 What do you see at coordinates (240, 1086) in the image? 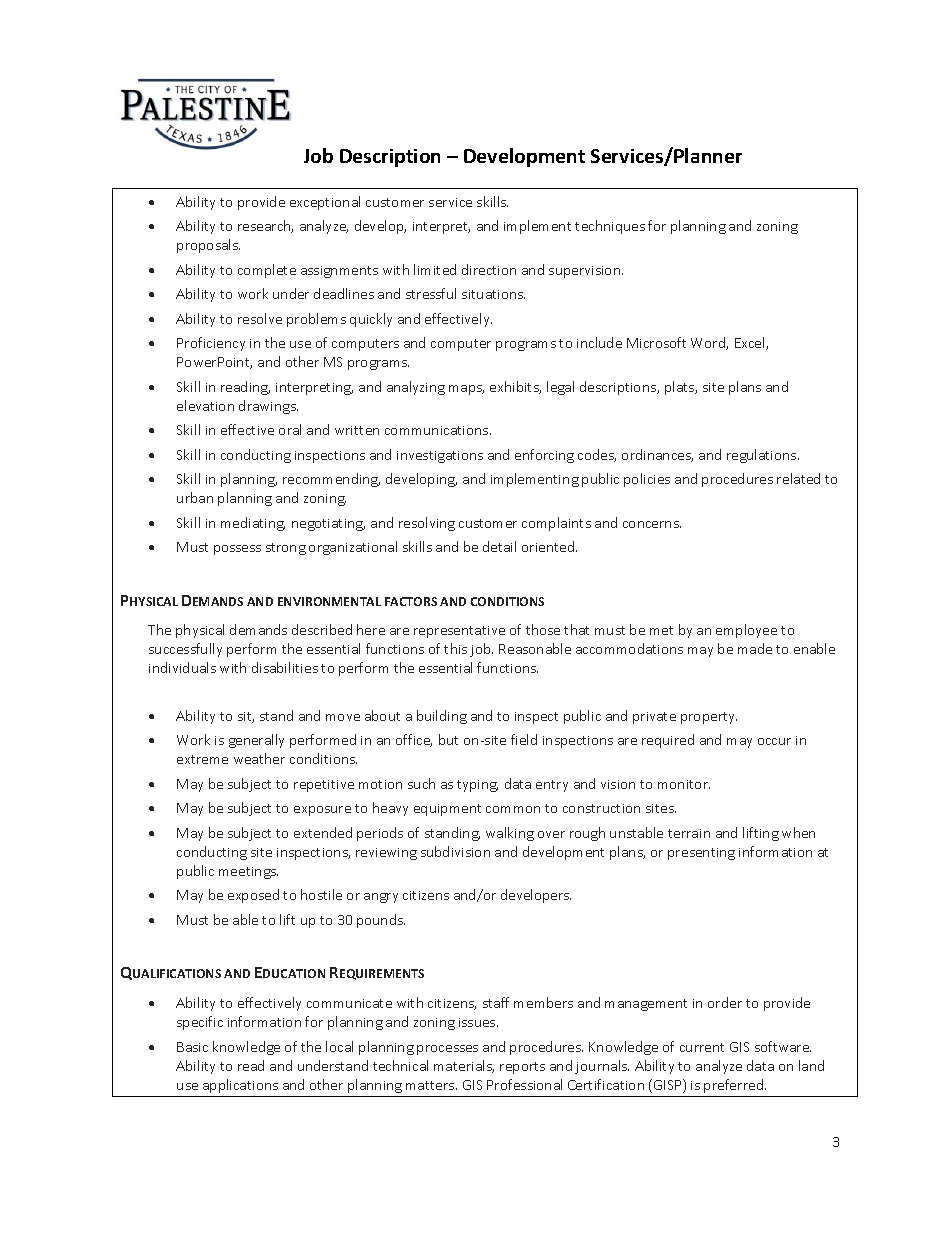
I see `applications` at bounding box center [240, 1086].
